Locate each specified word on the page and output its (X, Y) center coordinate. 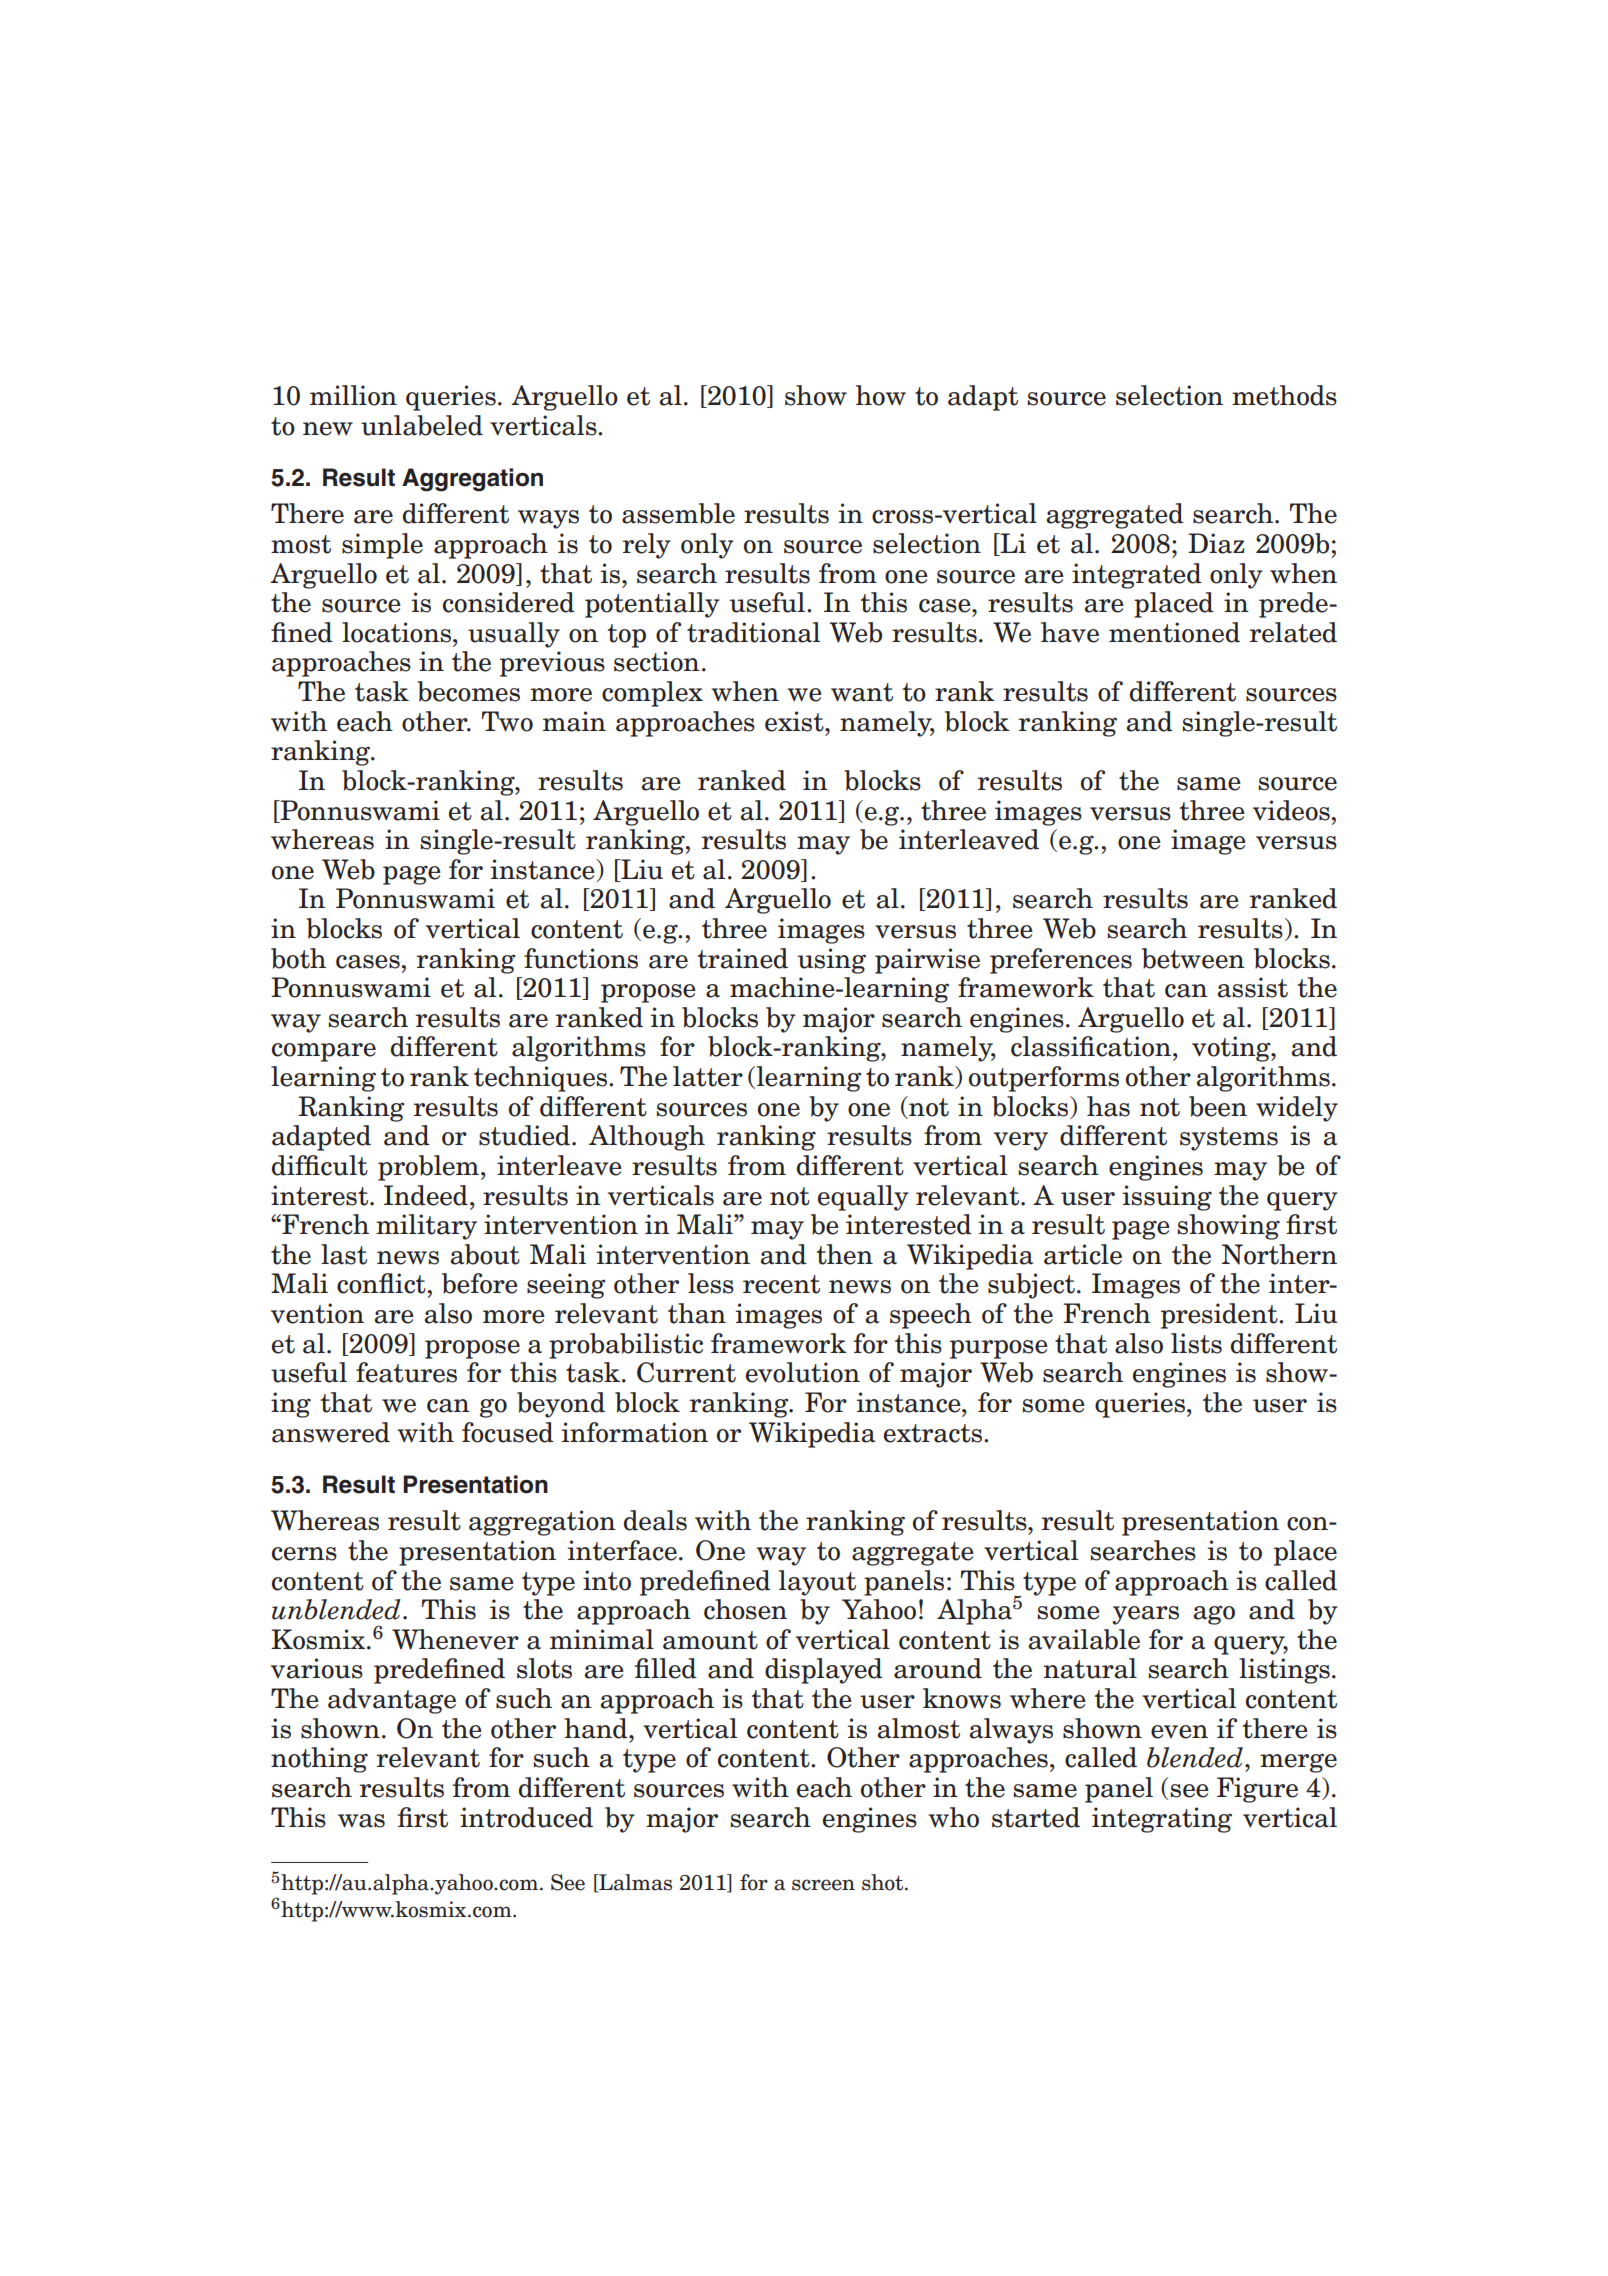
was (361, 1821)
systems (1229, 1139)
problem (428, 1168)
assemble (678, 513)
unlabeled (422, 425)
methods (1284, 395)
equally (863, 1198)
